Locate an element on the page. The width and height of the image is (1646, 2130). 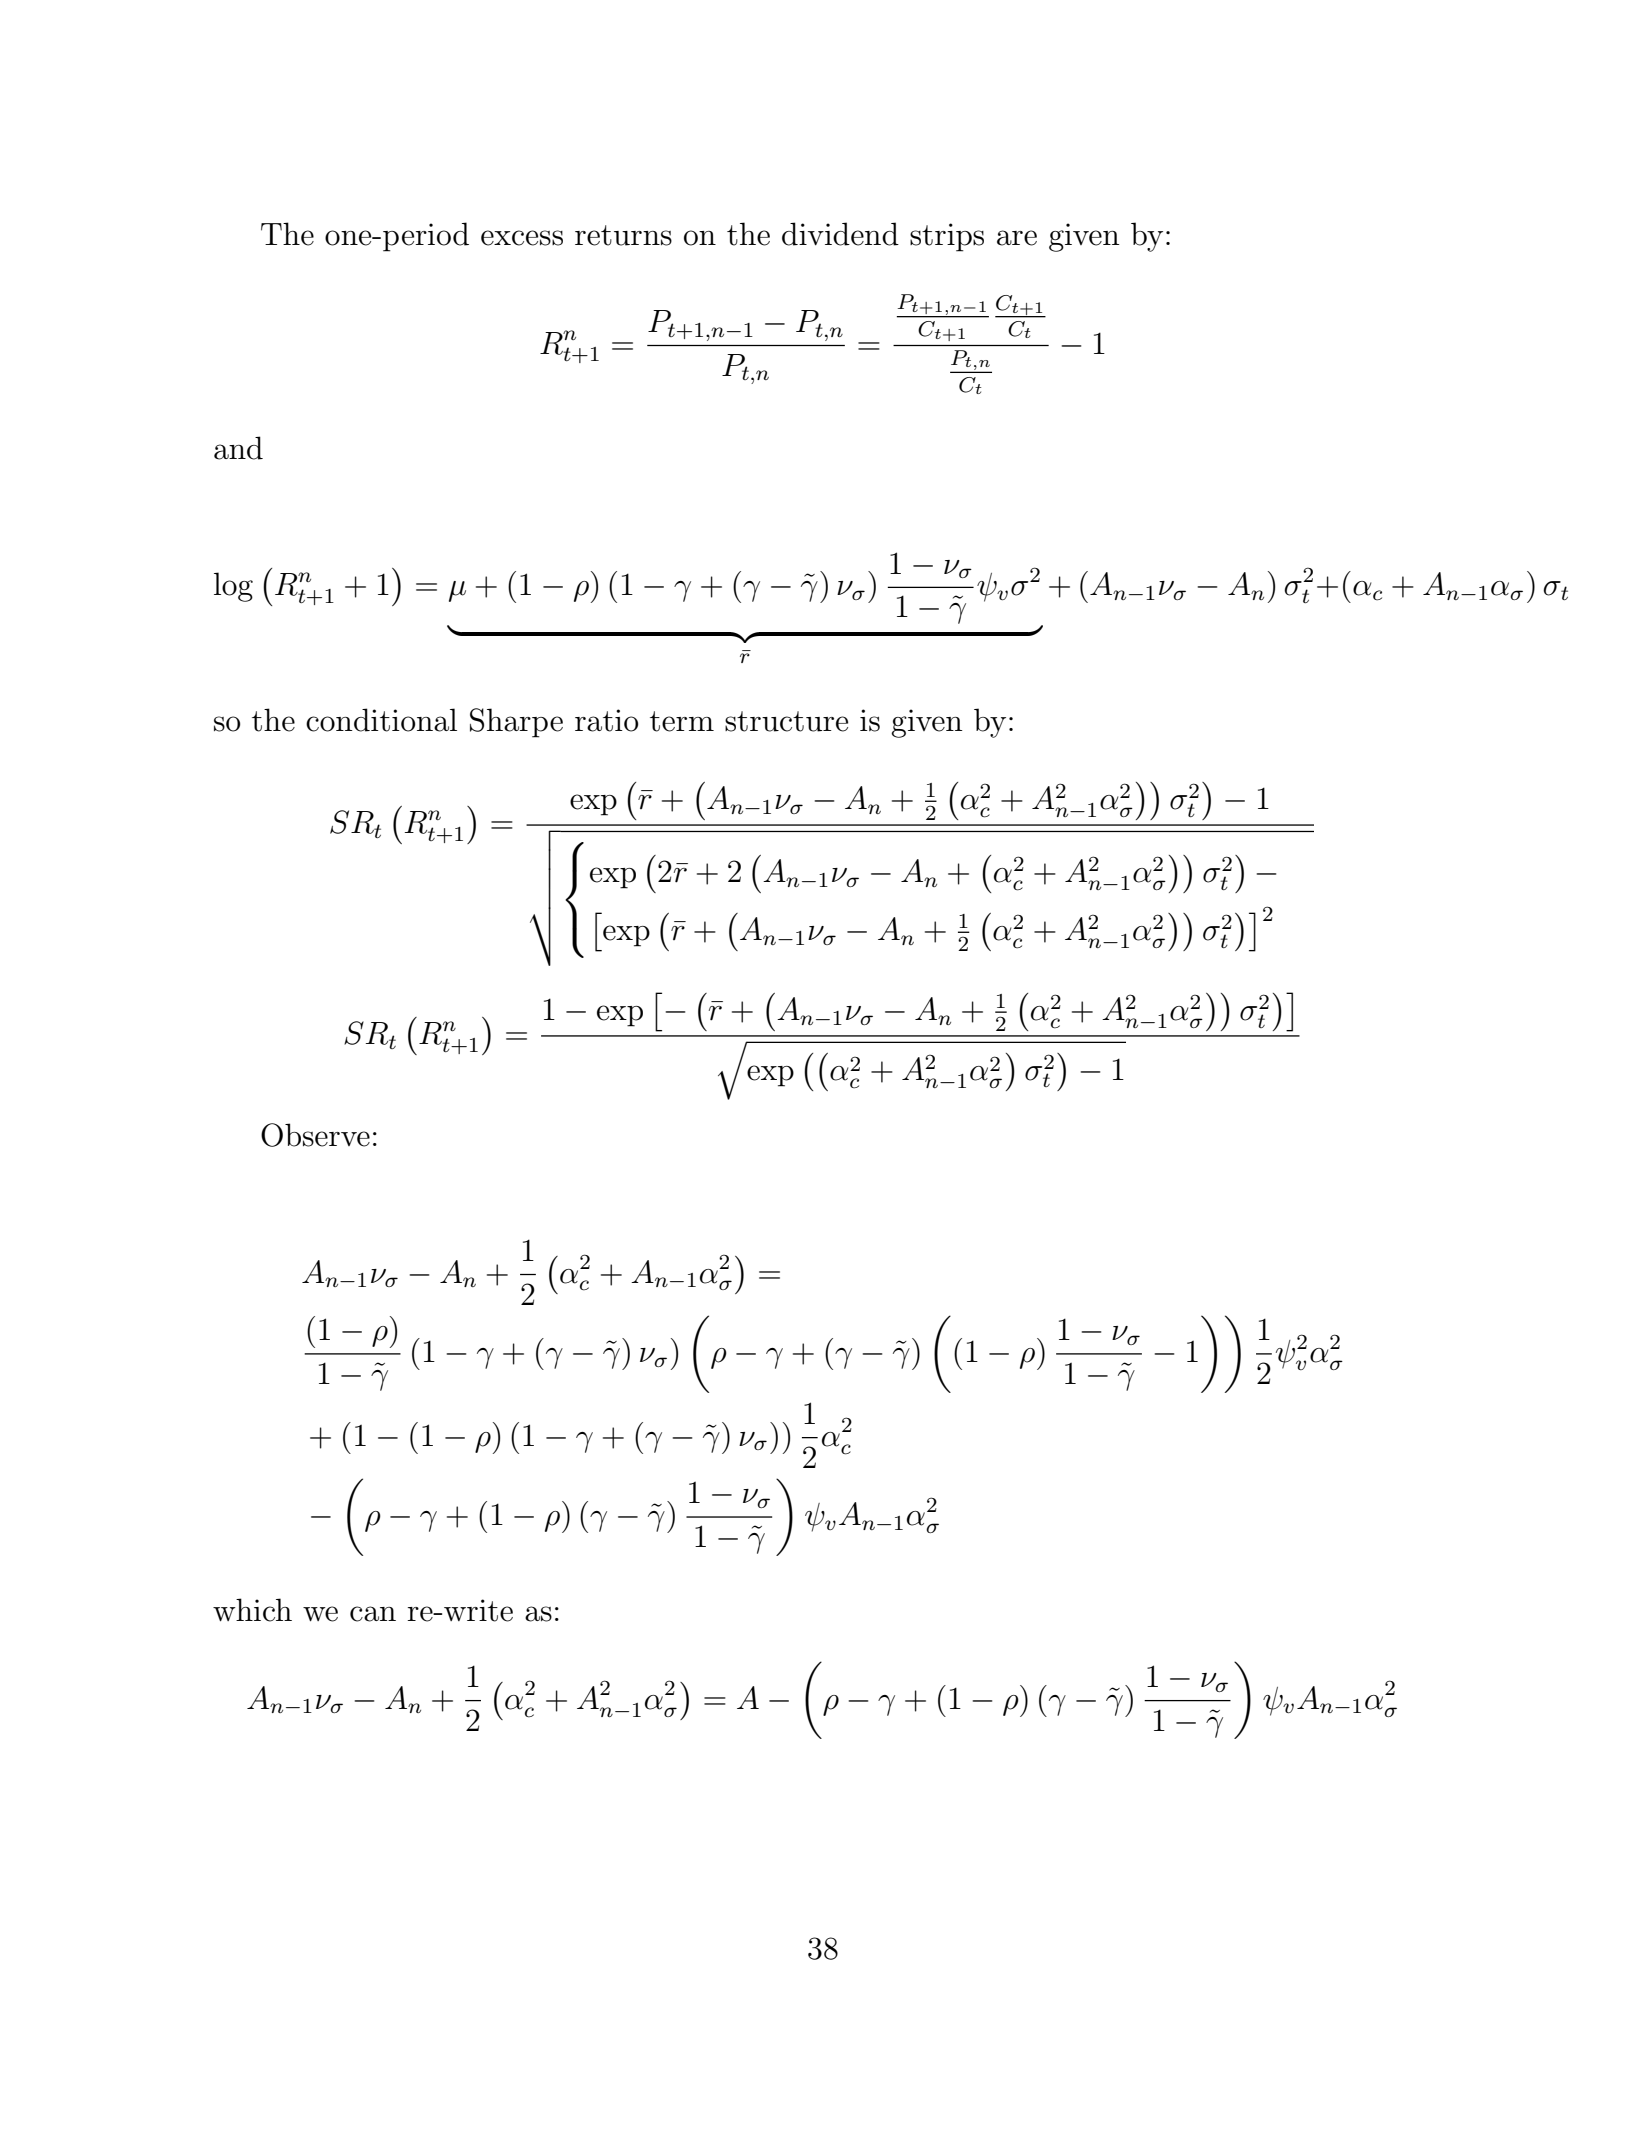
log is located at coordinates (233, 587).
